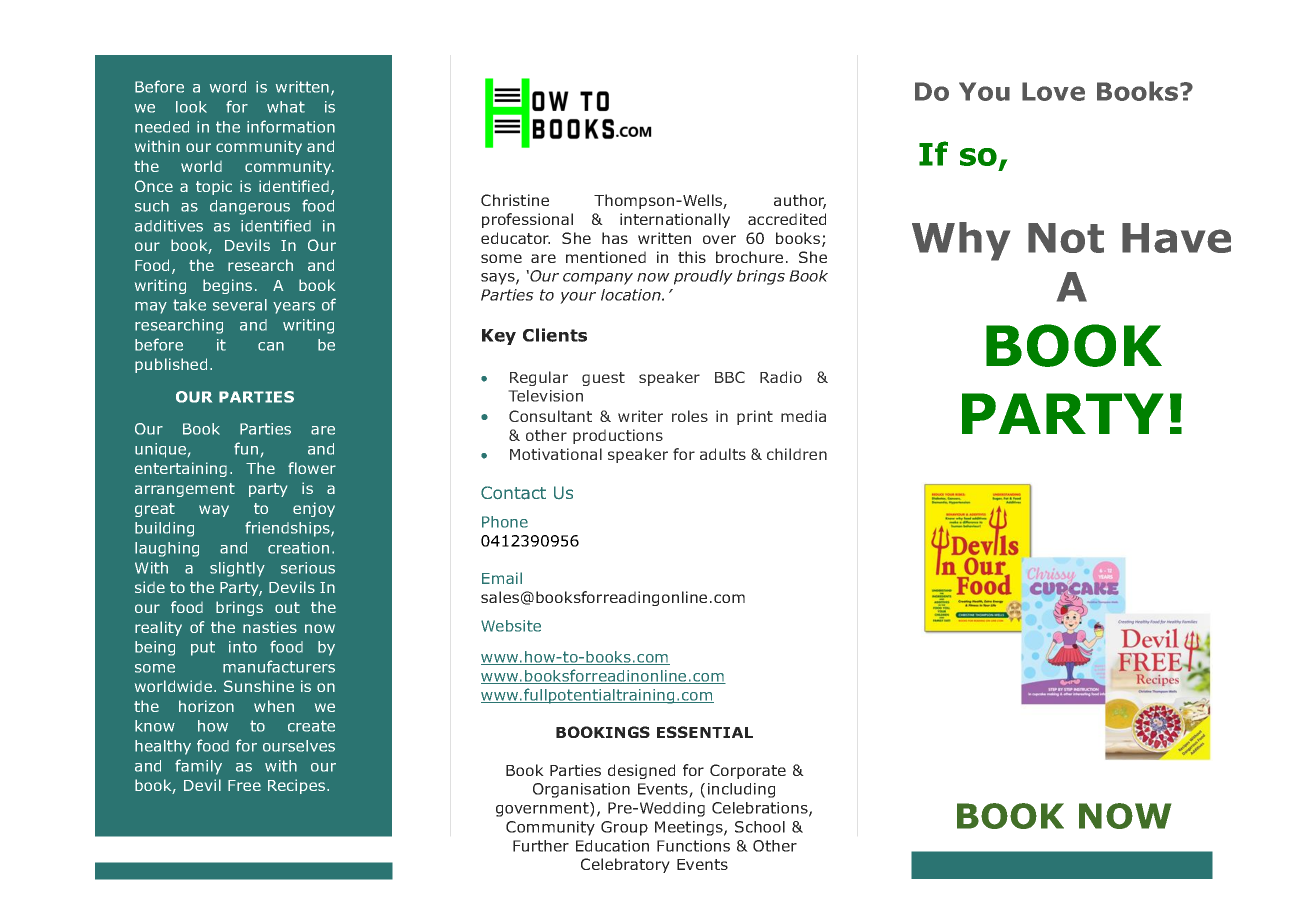  What do you see at coordinates (294, 308) in the screenshot?
I see `years` at bounding box center [294, 308].
